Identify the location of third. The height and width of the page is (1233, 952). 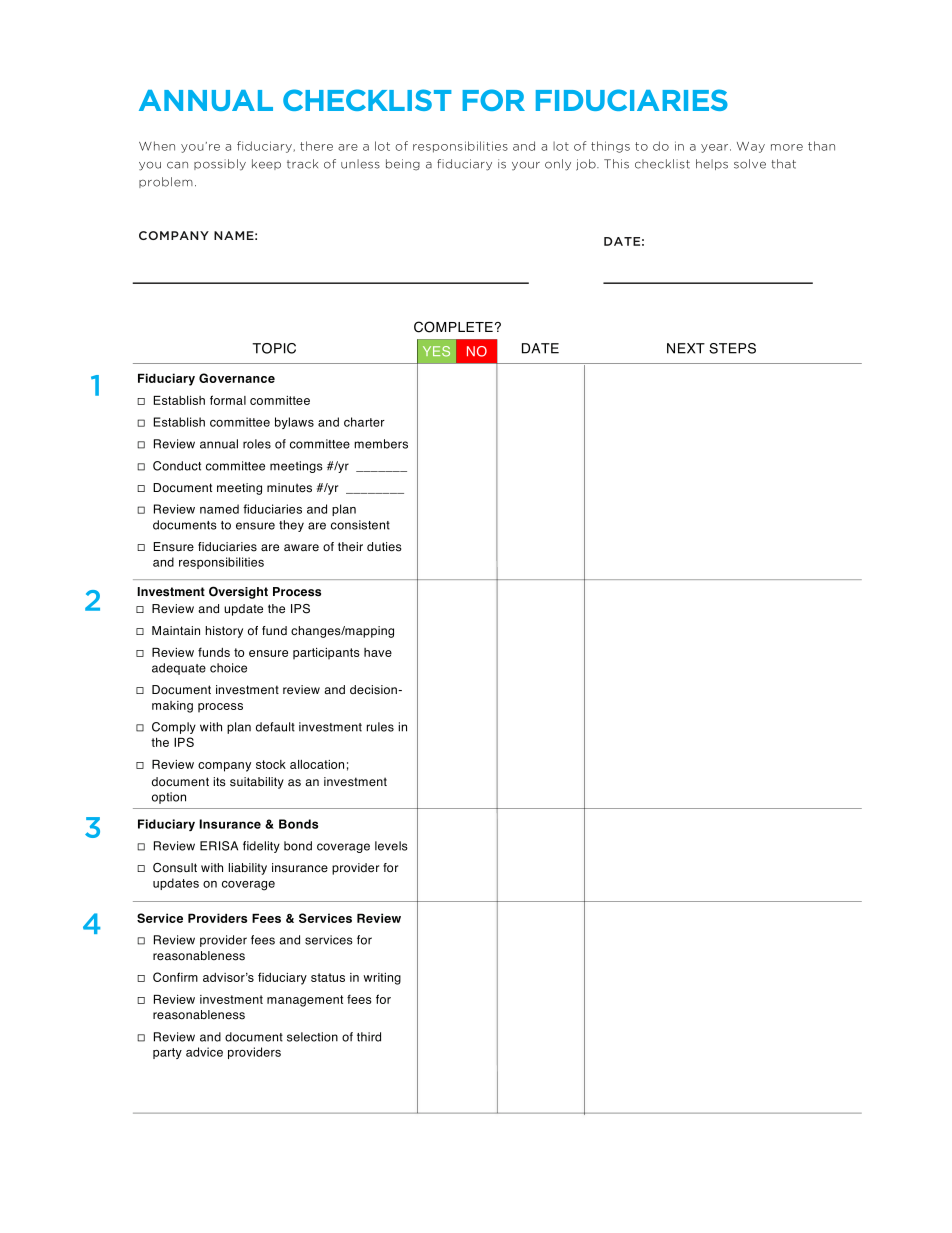
(369, 1037).
